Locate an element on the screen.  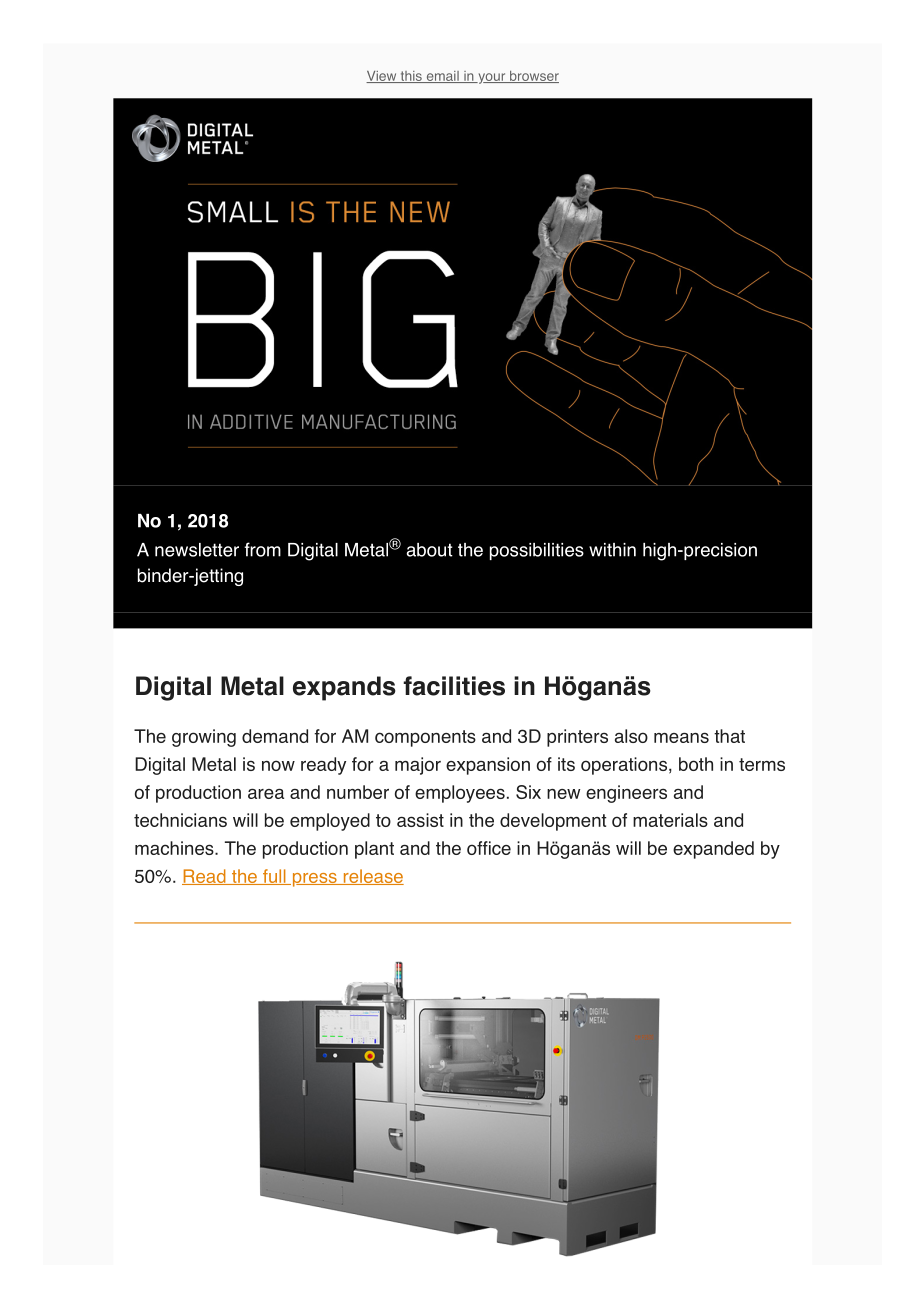
browser is located at coordinates (533, 77).
